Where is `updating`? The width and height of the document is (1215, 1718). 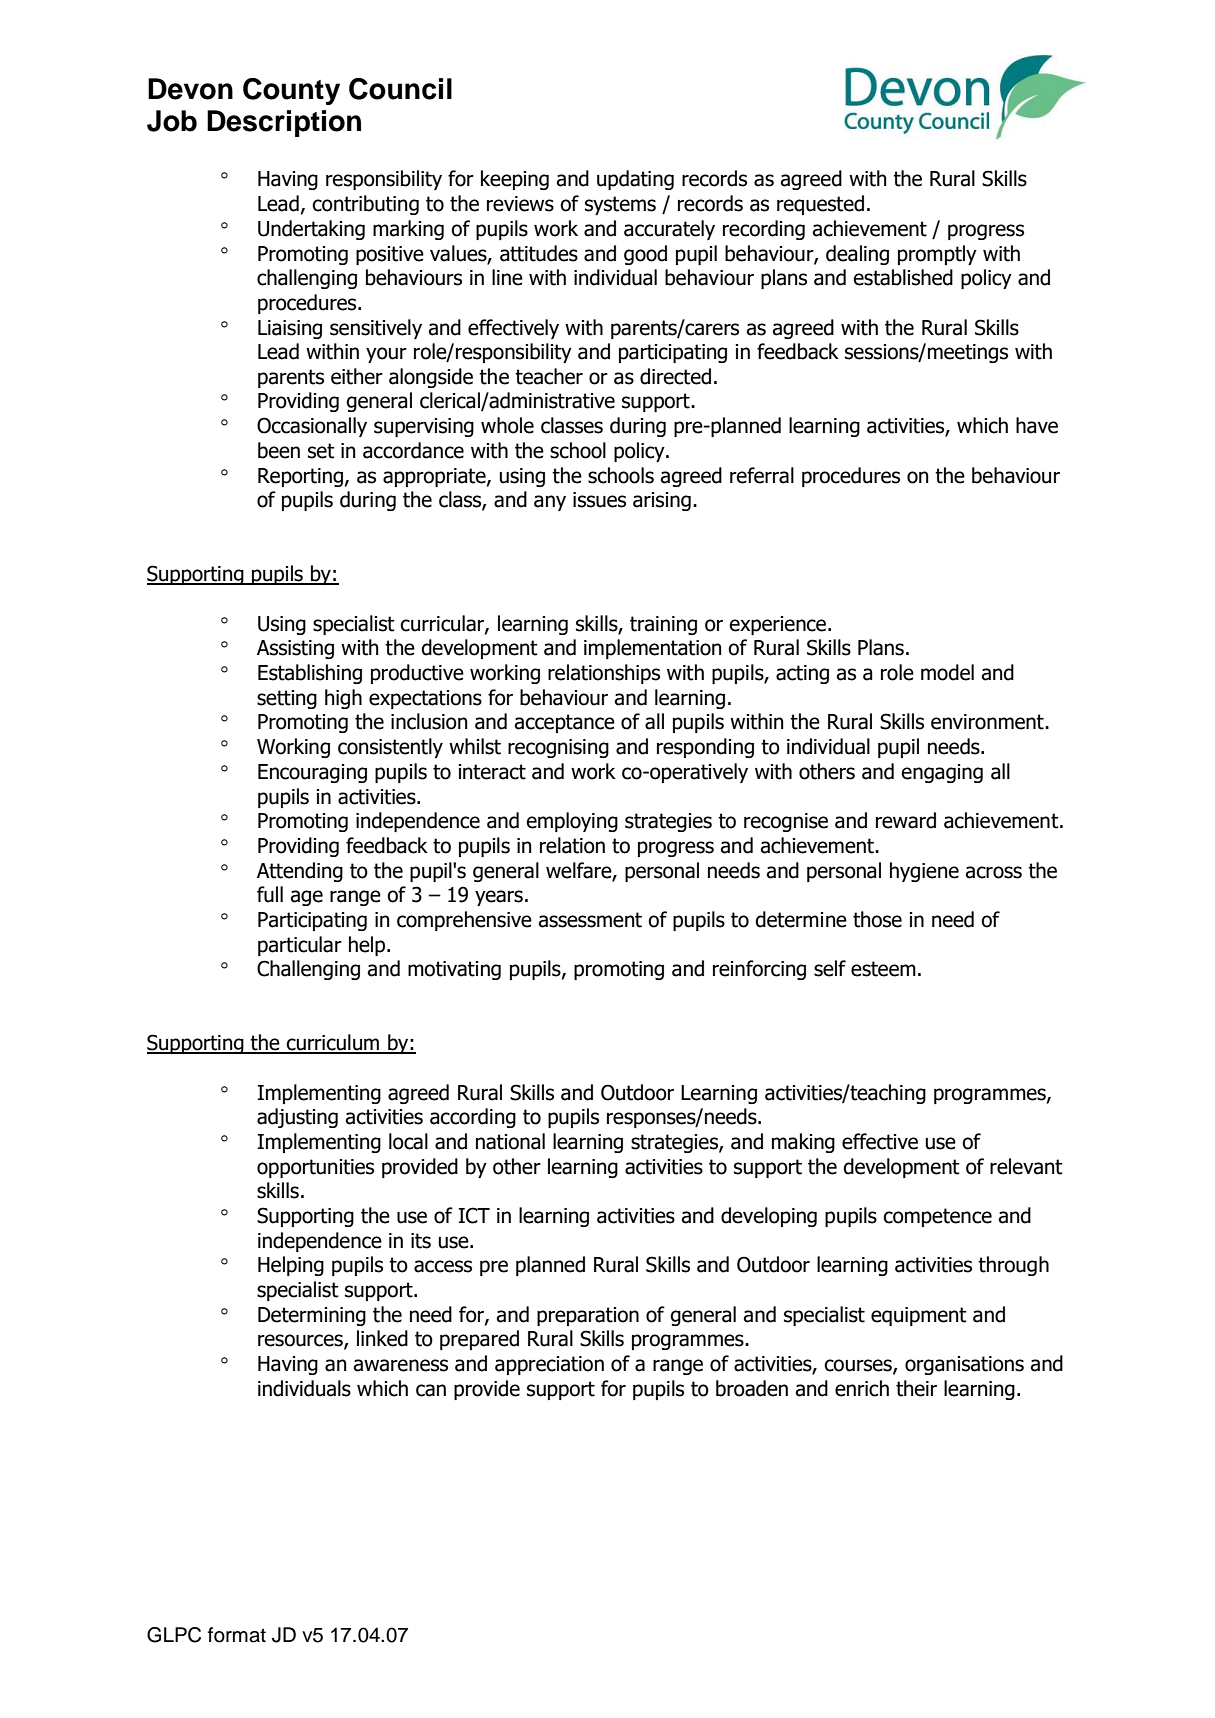 updating is located at coordinates (635, 180).
